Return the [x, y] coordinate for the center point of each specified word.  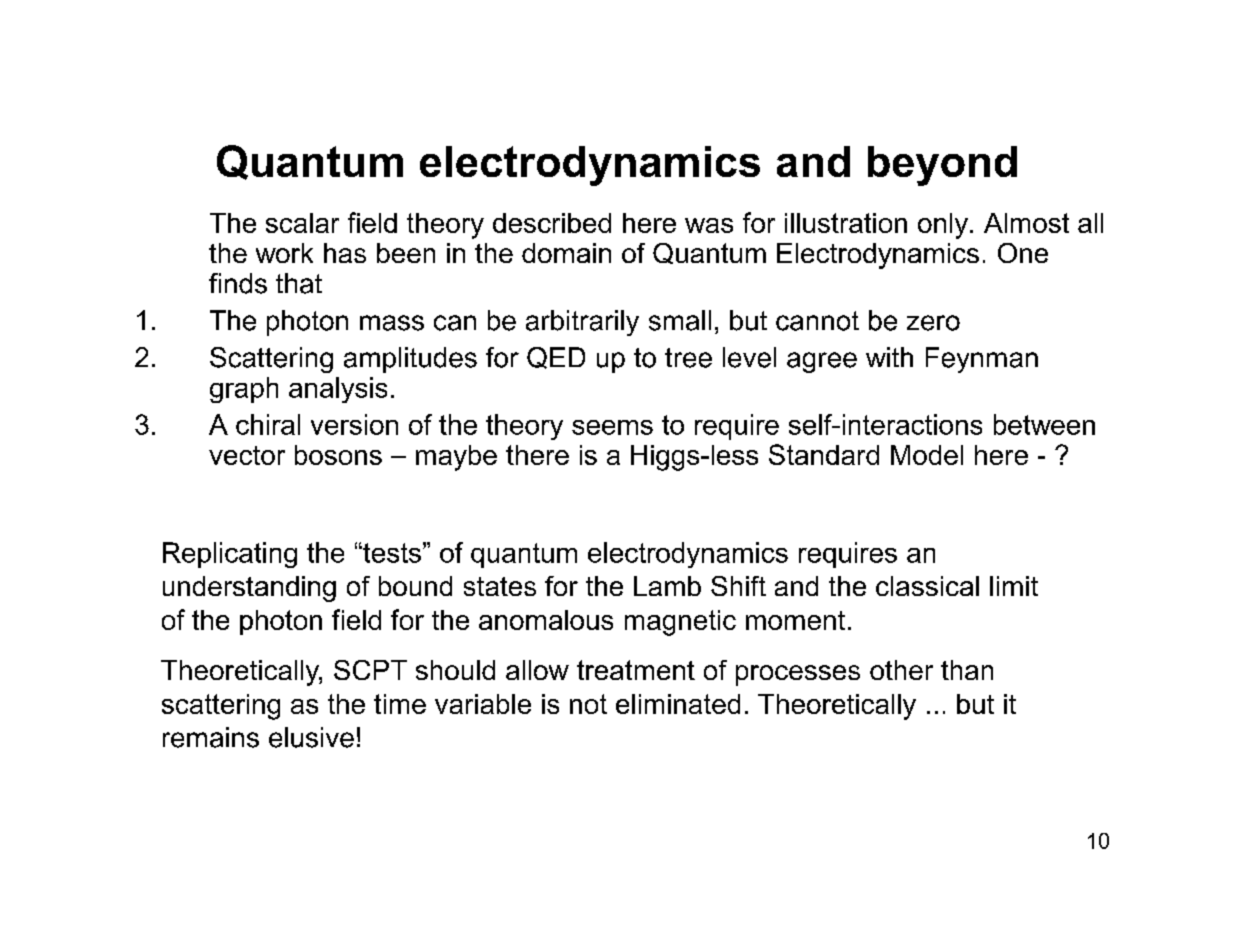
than [967, 670]
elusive [311, 737]
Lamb [667, 586]
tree [688, 358]
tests [391, 553]
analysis [338, 390]
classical [927, 586]
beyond [942, 166]
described [552, 223]
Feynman [982, 360]
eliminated [678, 704]
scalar [302, 223]
